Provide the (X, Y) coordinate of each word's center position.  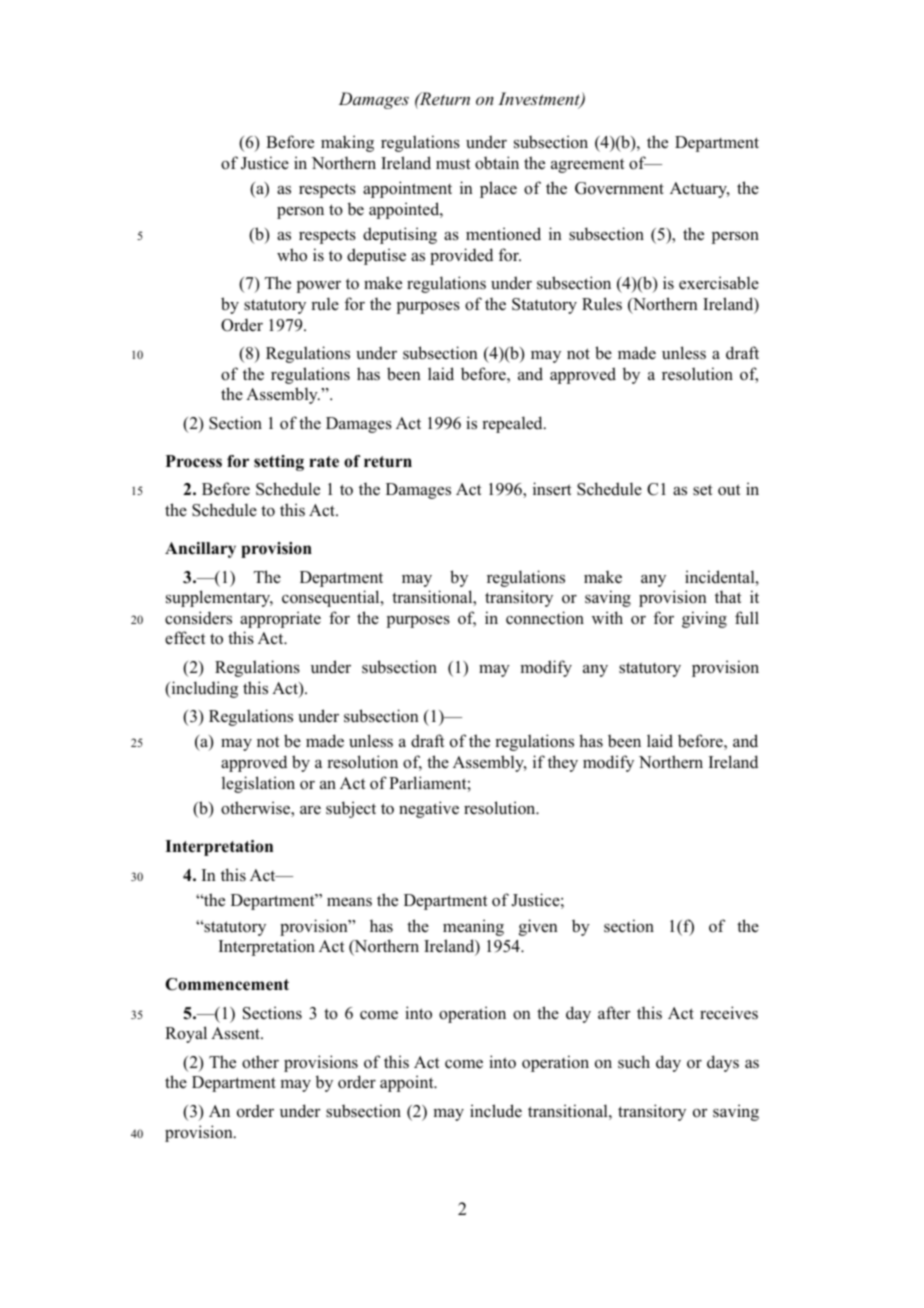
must (453, 163)
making (347, 143)
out (729, 490)
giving (704, 619)
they (563, 763)
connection (545, 618)
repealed (513, 424)
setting (279, 463)
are (310, 810)
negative (429, 809)
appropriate (280, 619)
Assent (236, 1033)
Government (619, 188)
